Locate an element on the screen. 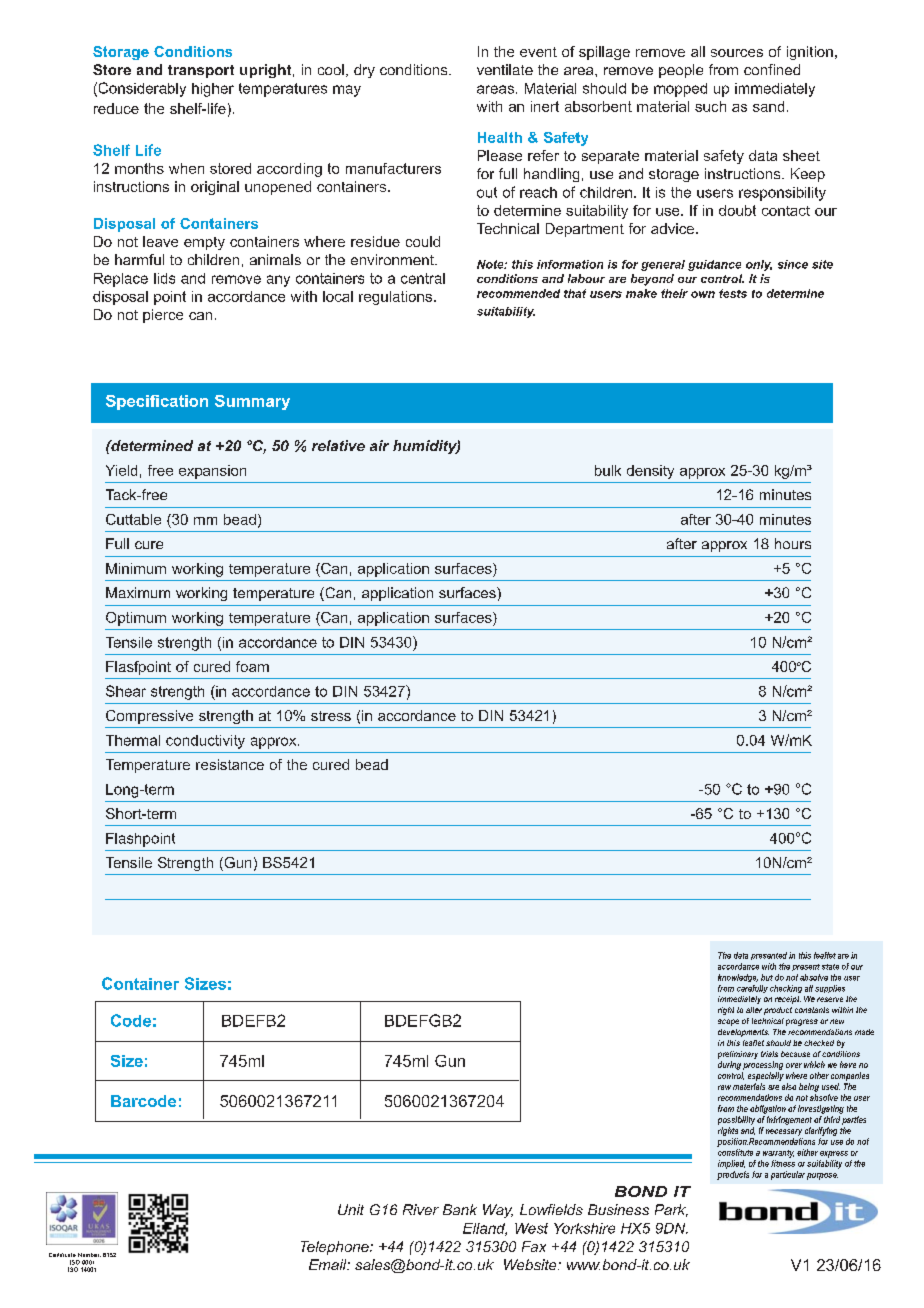 The height and width of the screenshot is (1308, 924). Bank is located at coordinates (460, 1209).
